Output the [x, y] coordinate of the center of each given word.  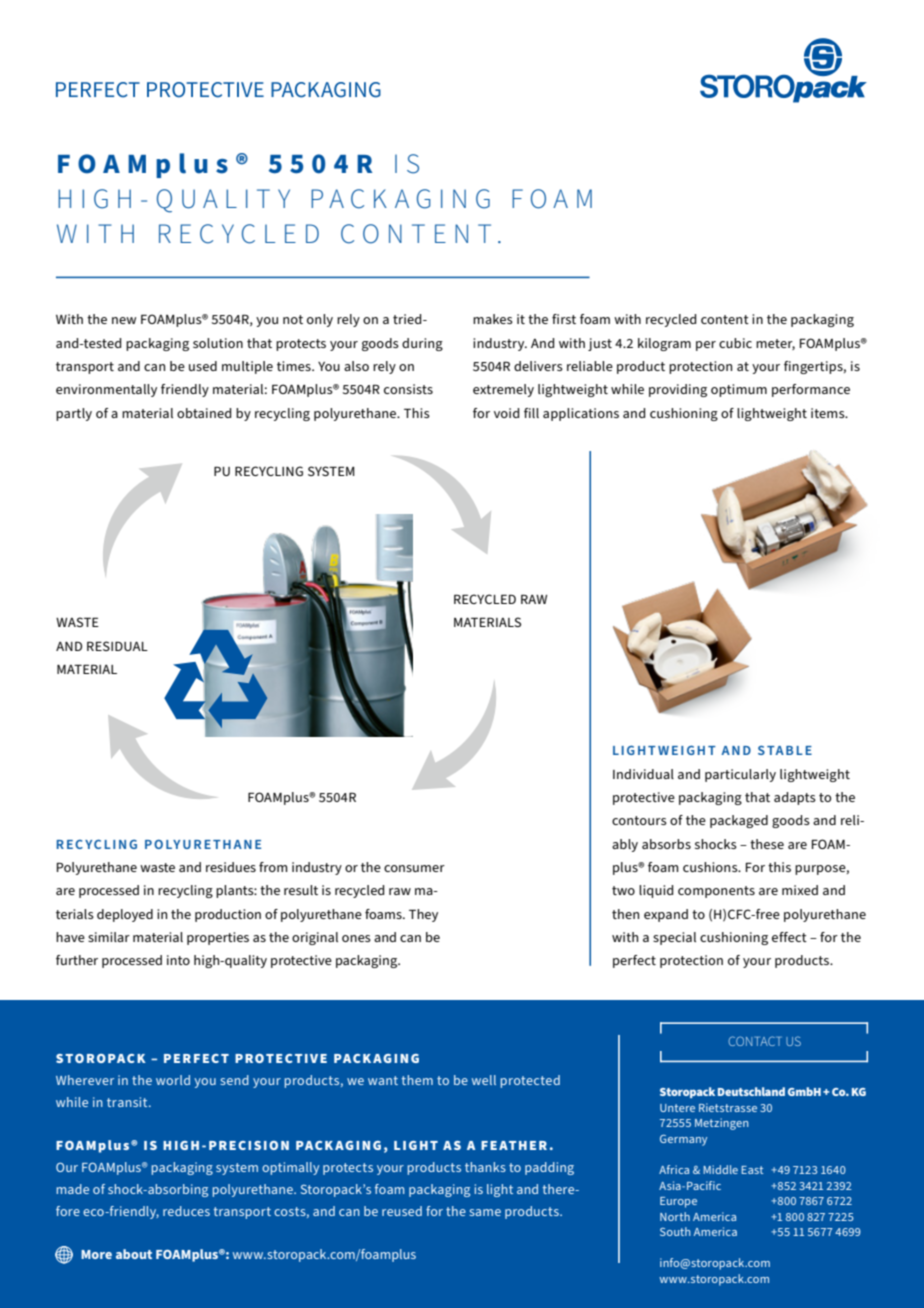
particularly [740, 775]
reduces [186, 1211]
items [829, 413]
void [506, 413]
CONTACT [755, 1041]
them [417, 1080]
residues [231, 867]
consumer [414, 868]
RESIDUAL [117, 646]
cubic [735, 343]
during [422, 344]
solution [218, 343]
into [178, 960]
